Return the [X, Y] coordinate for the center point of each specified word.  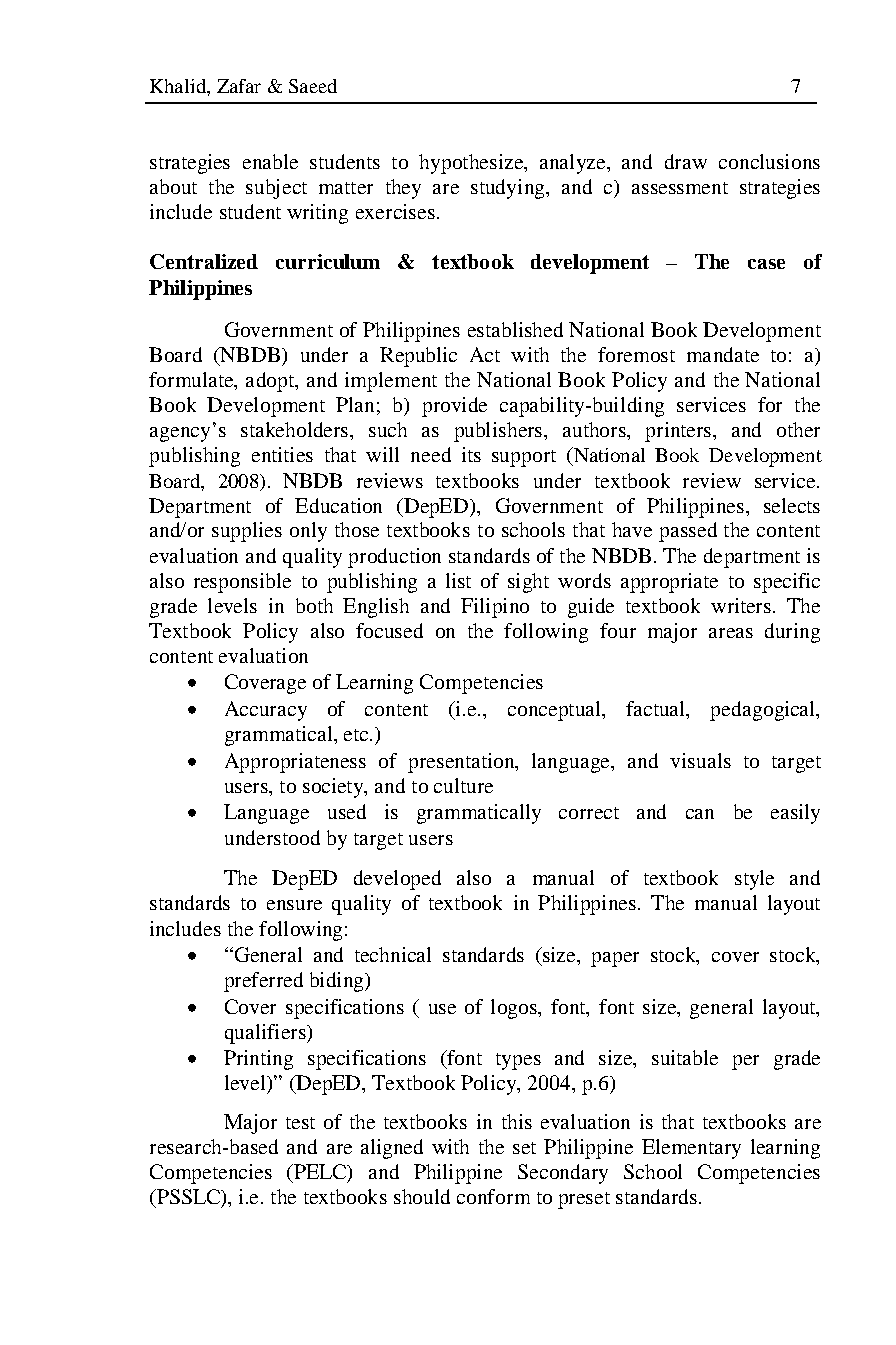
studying [509, 189]
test [300, 1123]
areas [731, 633]
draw [686, 161]
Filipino [495, 608]
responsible [242, 583]
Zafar [239, 86]
